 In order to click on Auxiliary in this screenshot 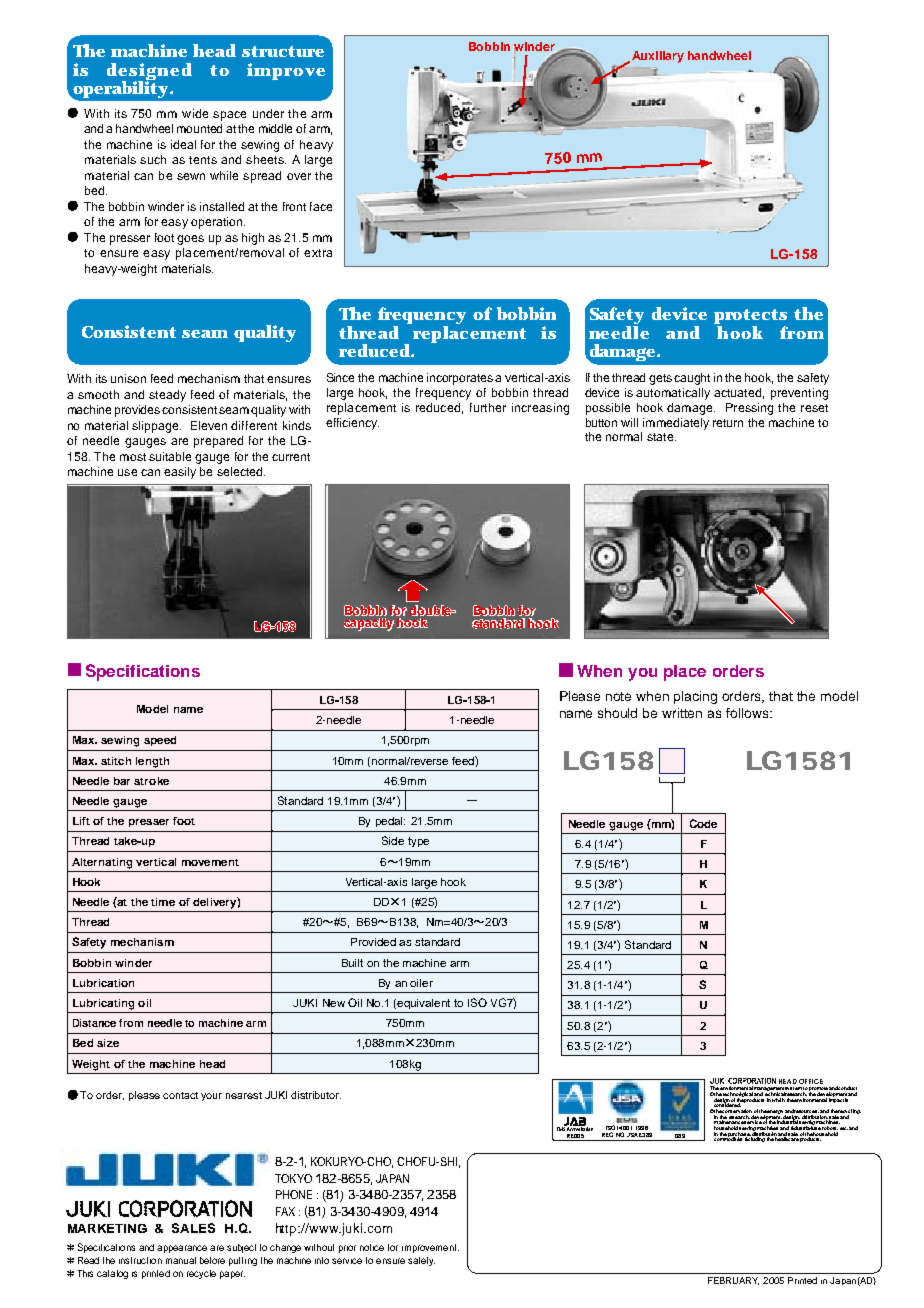, I will do `click(656, 57)`.
